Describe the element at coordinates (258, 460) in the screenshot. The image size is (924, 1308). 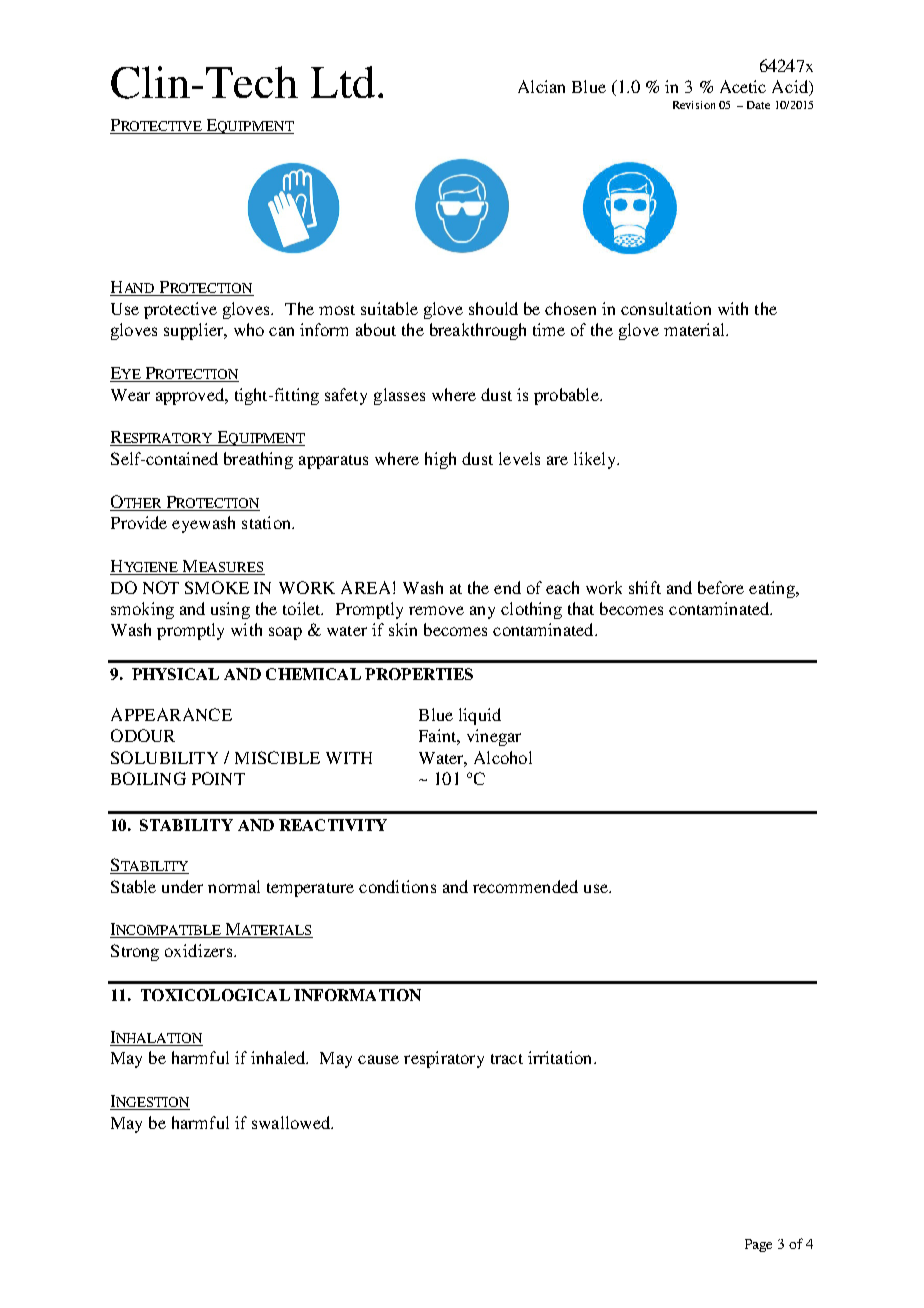
I see `breathing` at that location.
